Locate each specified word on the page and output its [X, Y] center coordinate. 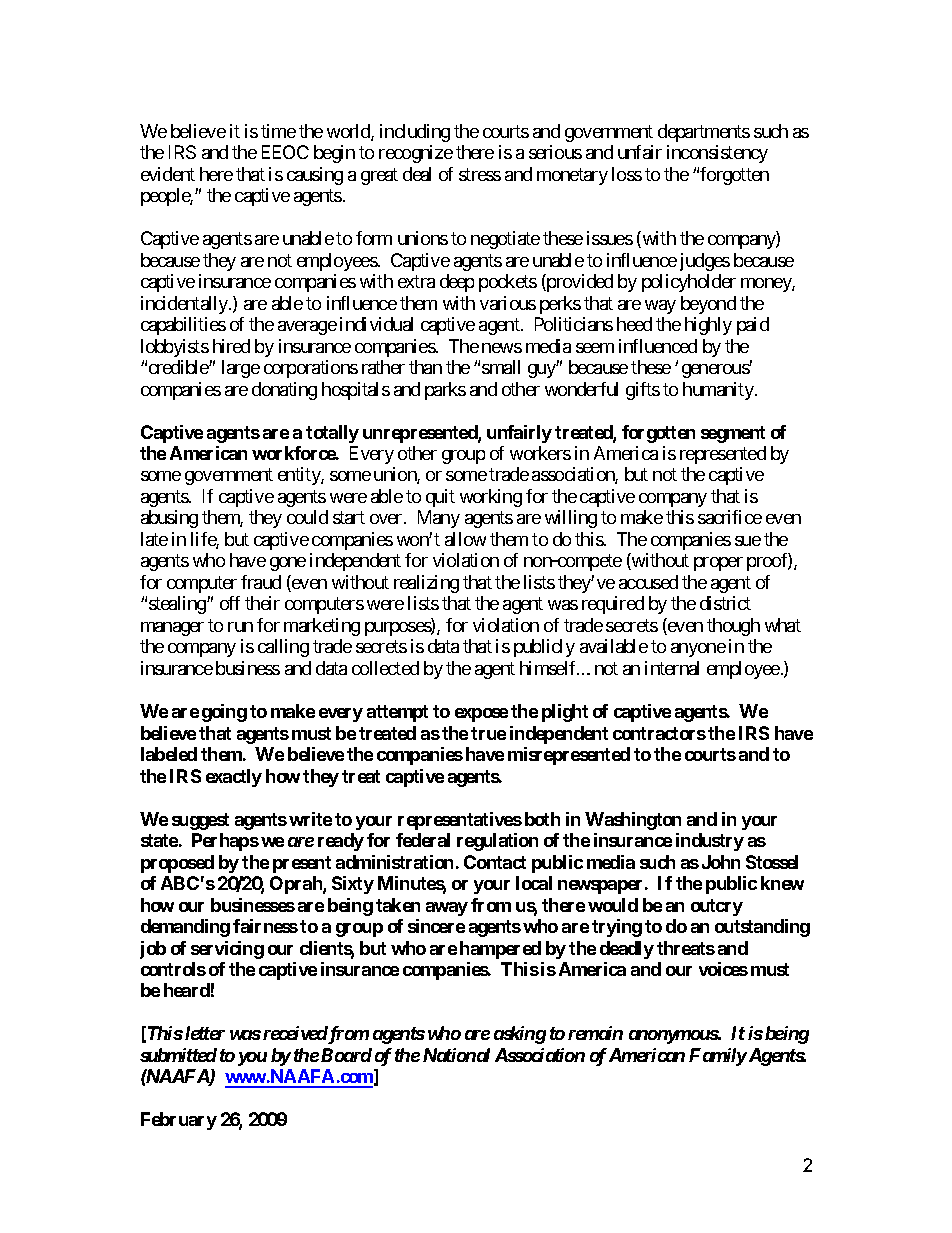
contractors [659, 733]
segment [733, 434]
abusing [169, 519]
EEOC [285, 152]
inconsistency [717, 154]
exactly [234, 778]
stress [480, 174]
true [488, 733]
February [179, 1121]
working [491, 498]
